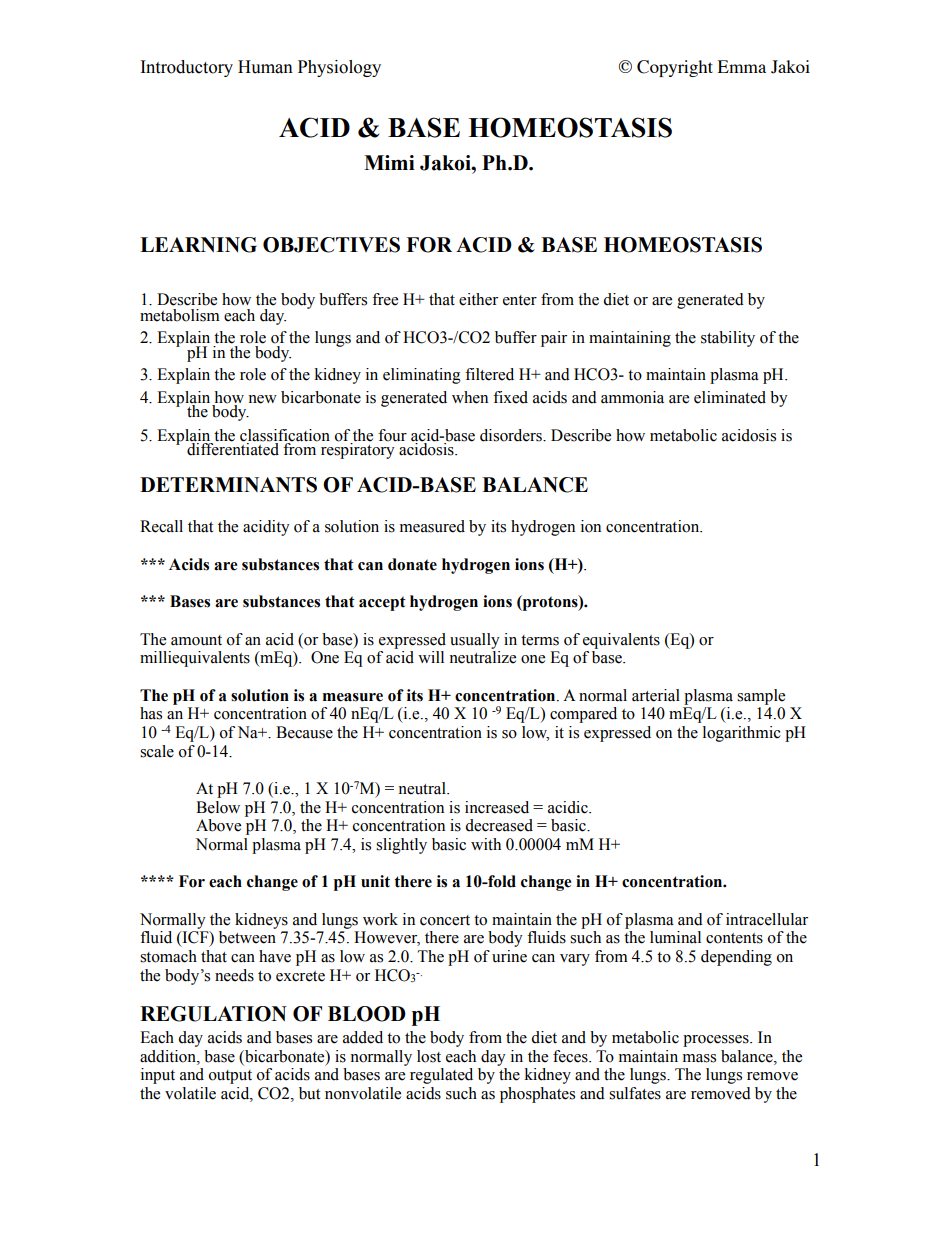 The width and height of the document is (952, 1233). What do you see at coordinates (728, 339) in the document?
I see `stability` at bounding box center [728, 339].
